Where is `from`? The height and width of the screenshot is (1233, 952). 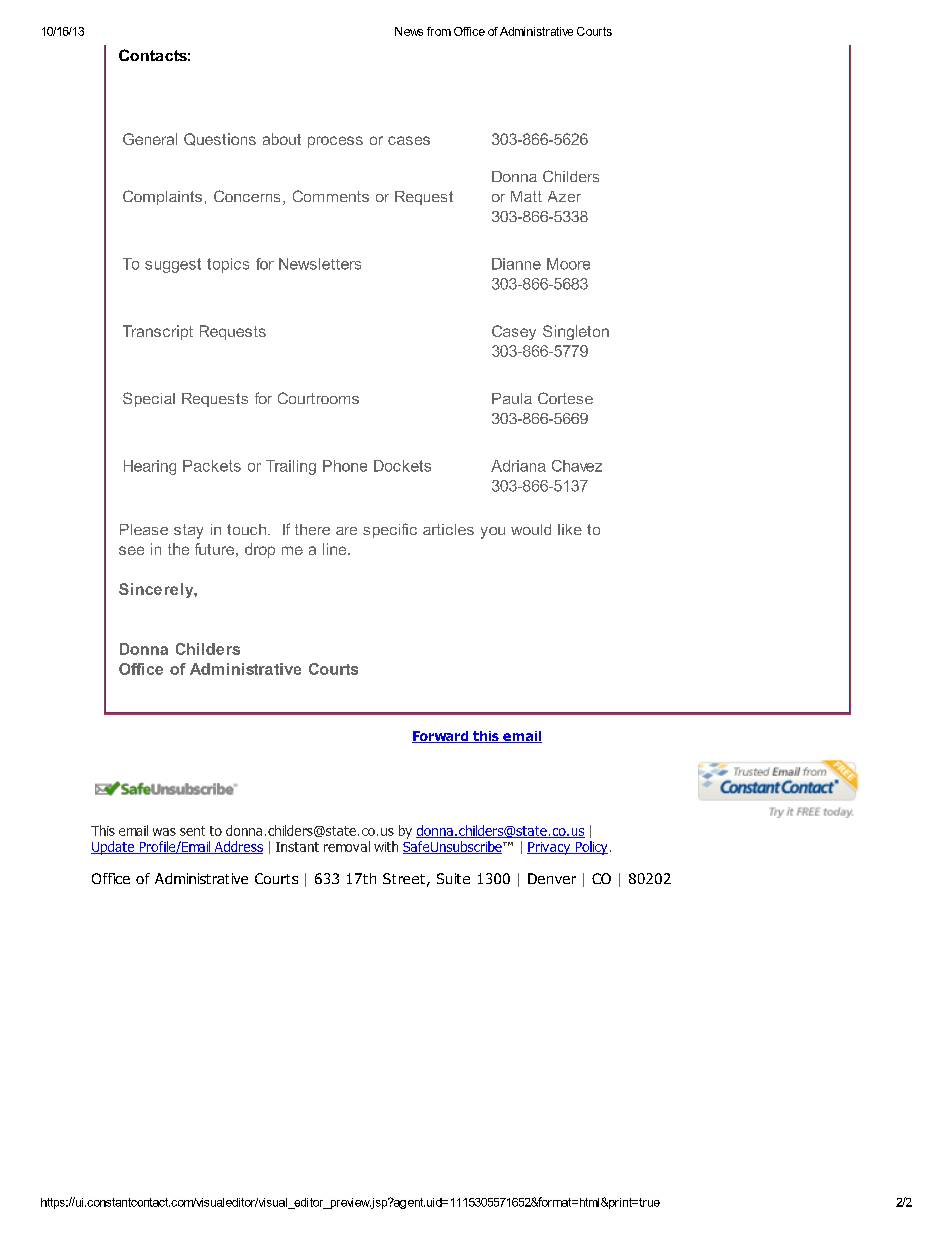
from is located at coordinates (439, 31).
